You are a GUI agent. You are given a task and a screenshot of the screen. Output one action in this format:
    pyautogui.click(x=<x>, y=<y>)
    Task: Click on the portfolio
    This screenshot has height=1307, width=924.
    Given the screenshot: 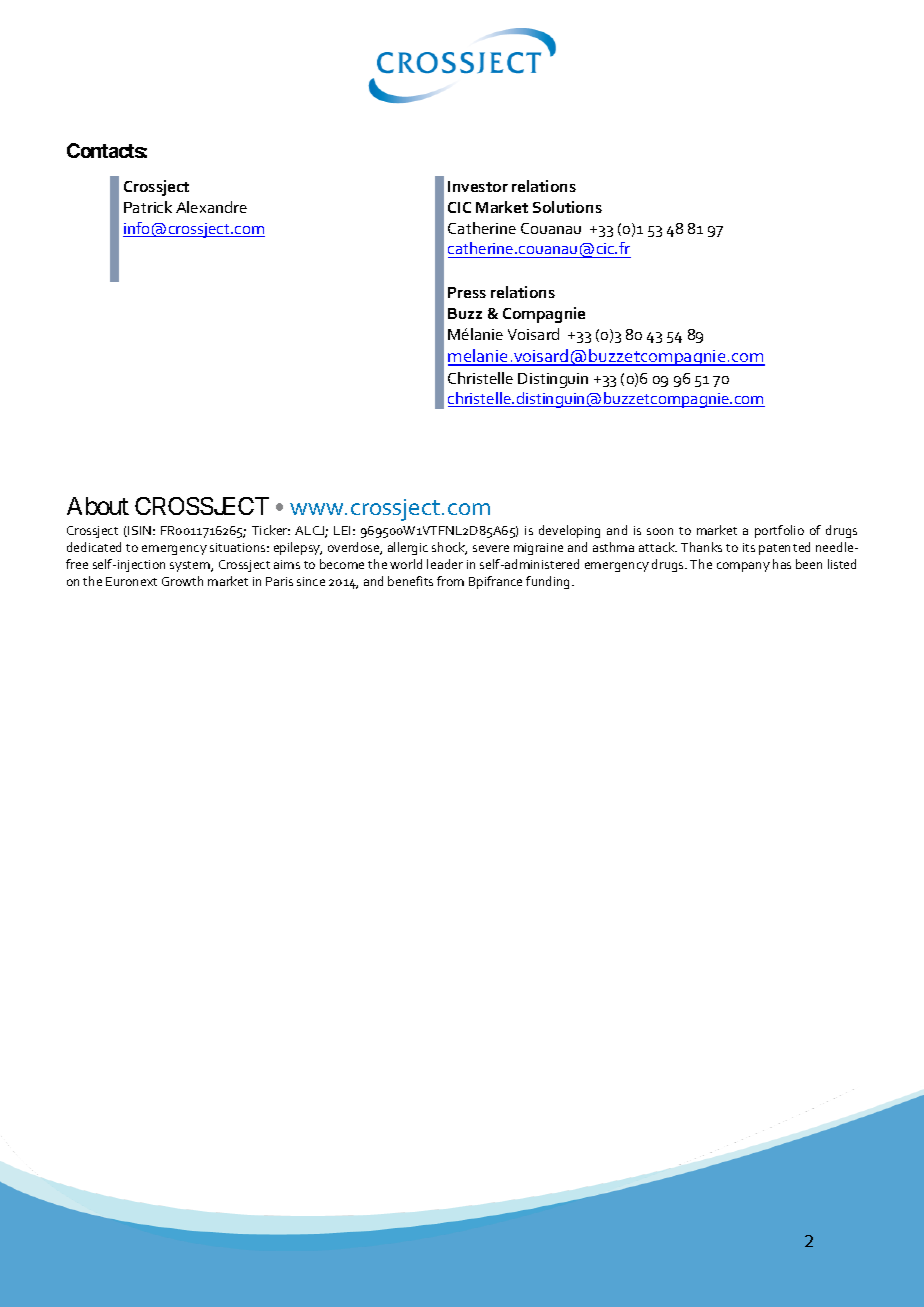 What is the action you would take?
    pyautogui.click(x=779, y=531)
